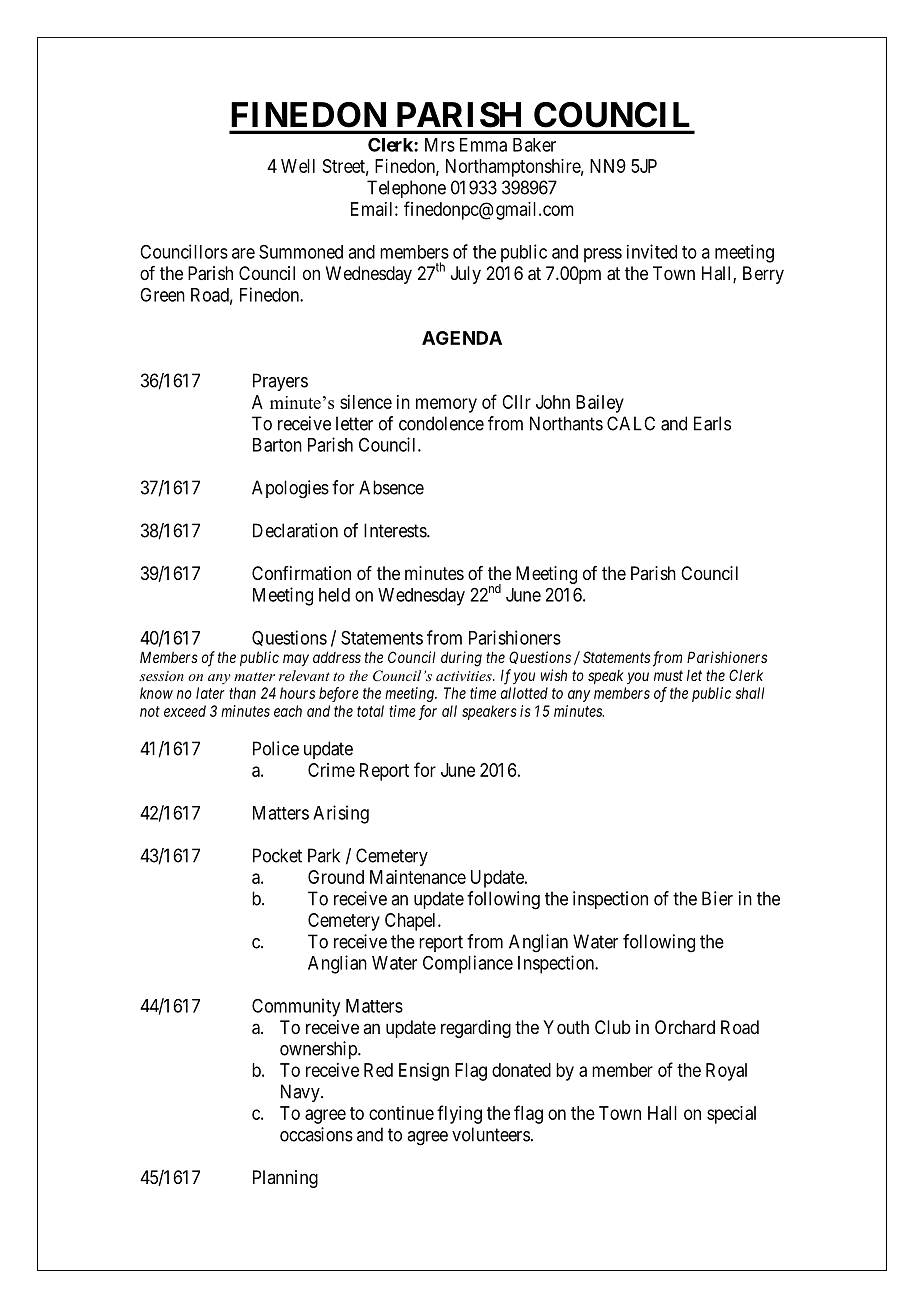  What do you see at coordinates (731, 1115) in the screenshot?
I see `special` at bounding box center [731, 1115].
